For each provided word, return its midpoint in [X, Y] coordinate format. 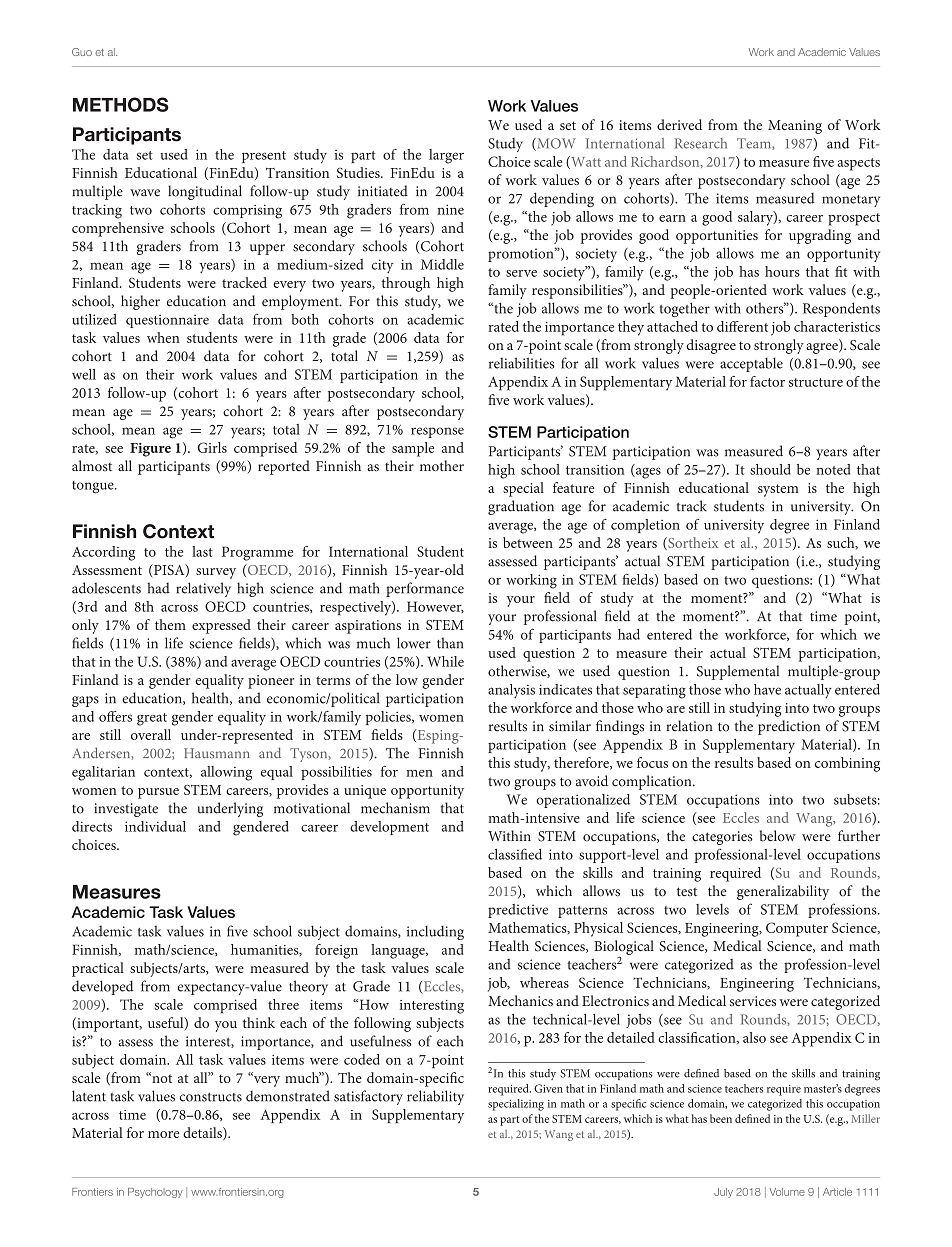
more [163, 1134]
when [163, 337]
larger [446, 156]
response [437, 432]
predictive [518, 911]
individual [155, 826]
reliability [435, 1097]
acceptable [751, 364]
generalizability [783, 892]
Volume [787, 1192]
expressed [221, 626]
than [450, 643]
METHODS [121, 104]
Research [701, 143]
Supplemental [738, 672]
